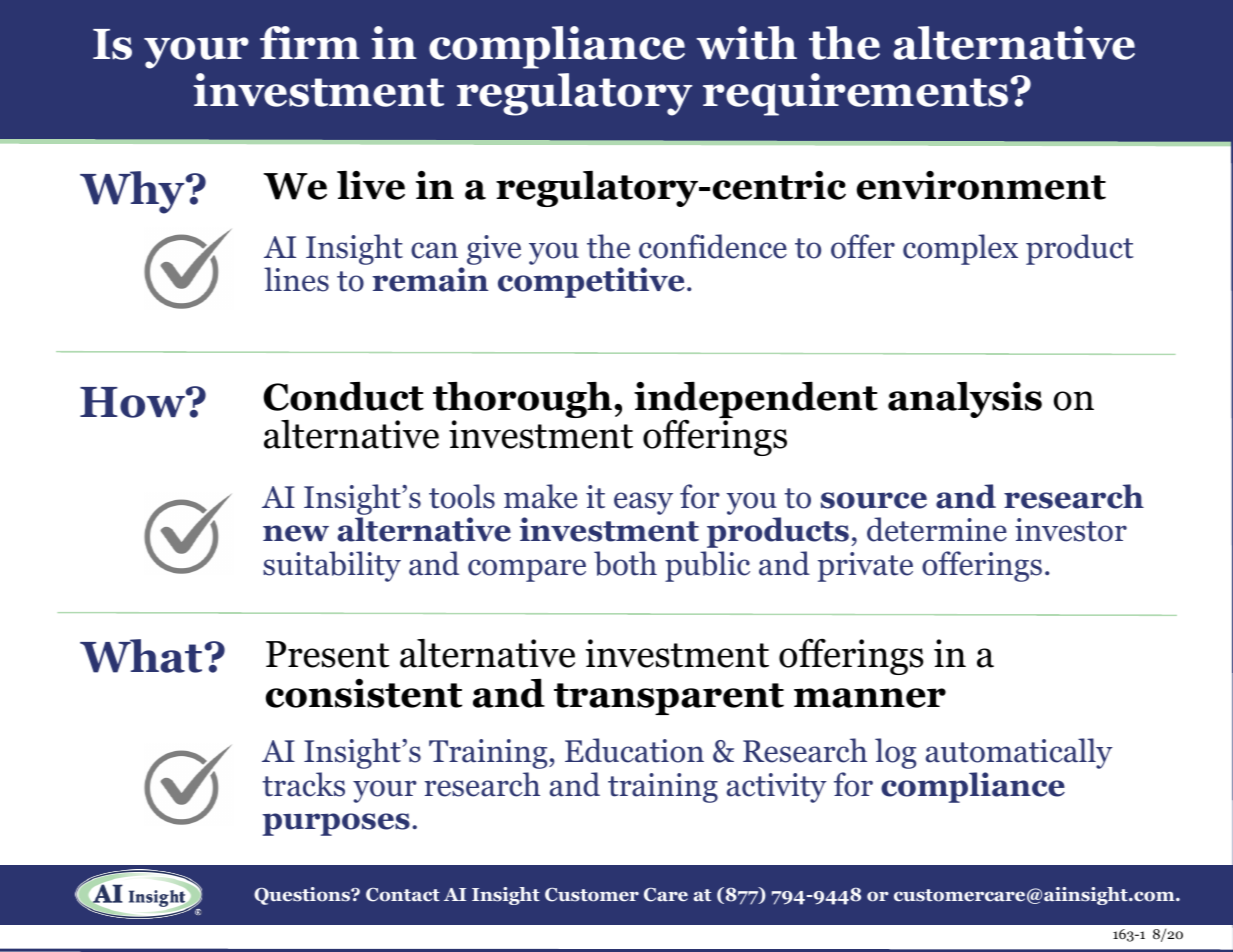 The image size is (1233, 952). I want to click on with, so click(746, 43).
